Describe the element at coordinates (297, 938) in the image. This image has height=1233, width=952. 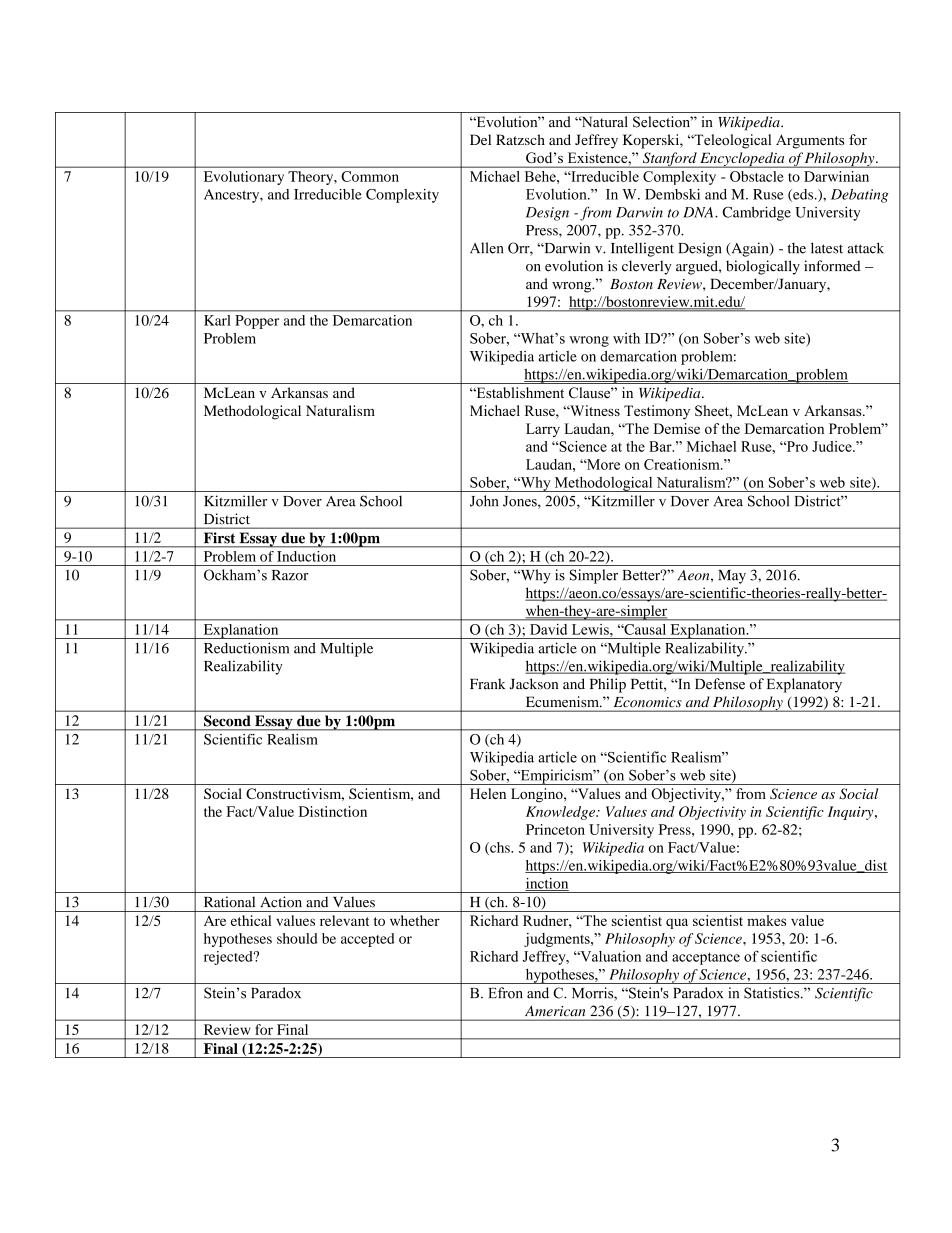
I see `should` at that location.
